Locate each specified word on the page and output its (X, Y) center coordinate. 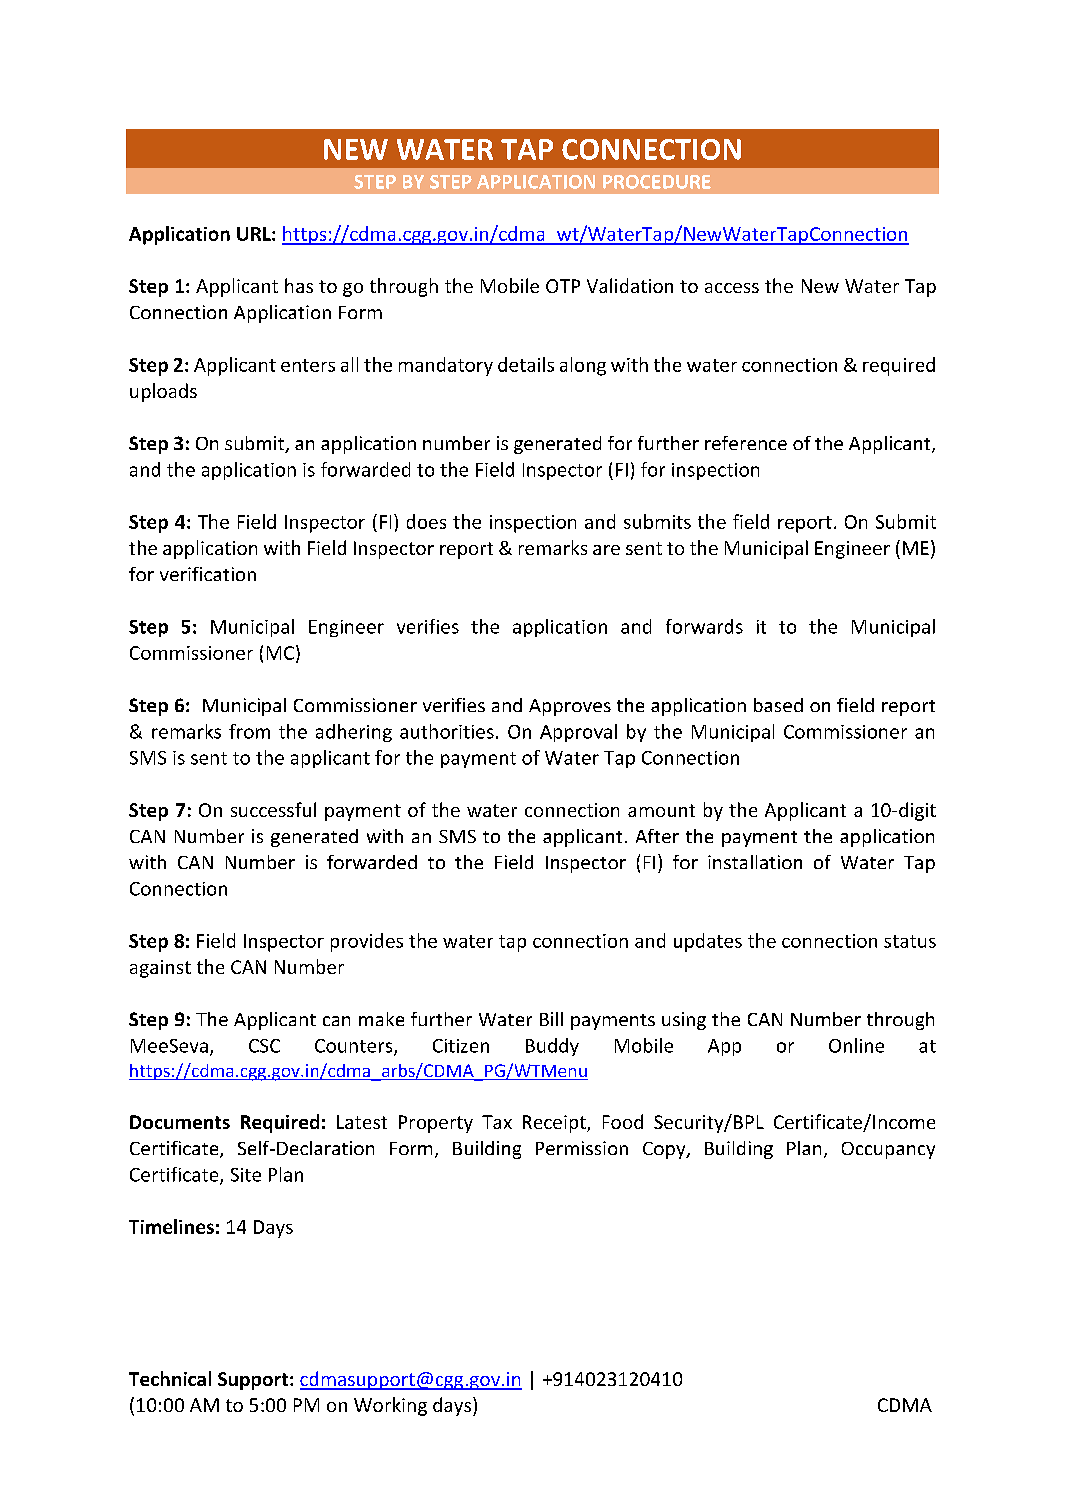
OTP (563, 286)
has (299, 285)
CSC (264, 1046)
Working (390, 1406)
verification (208, 574)
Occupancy (888, 1150)
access (732, 288)
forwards (704, 626)
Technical (170, 1378)
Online (856, 1045)
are (606, 550)
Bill (551, 1019)
